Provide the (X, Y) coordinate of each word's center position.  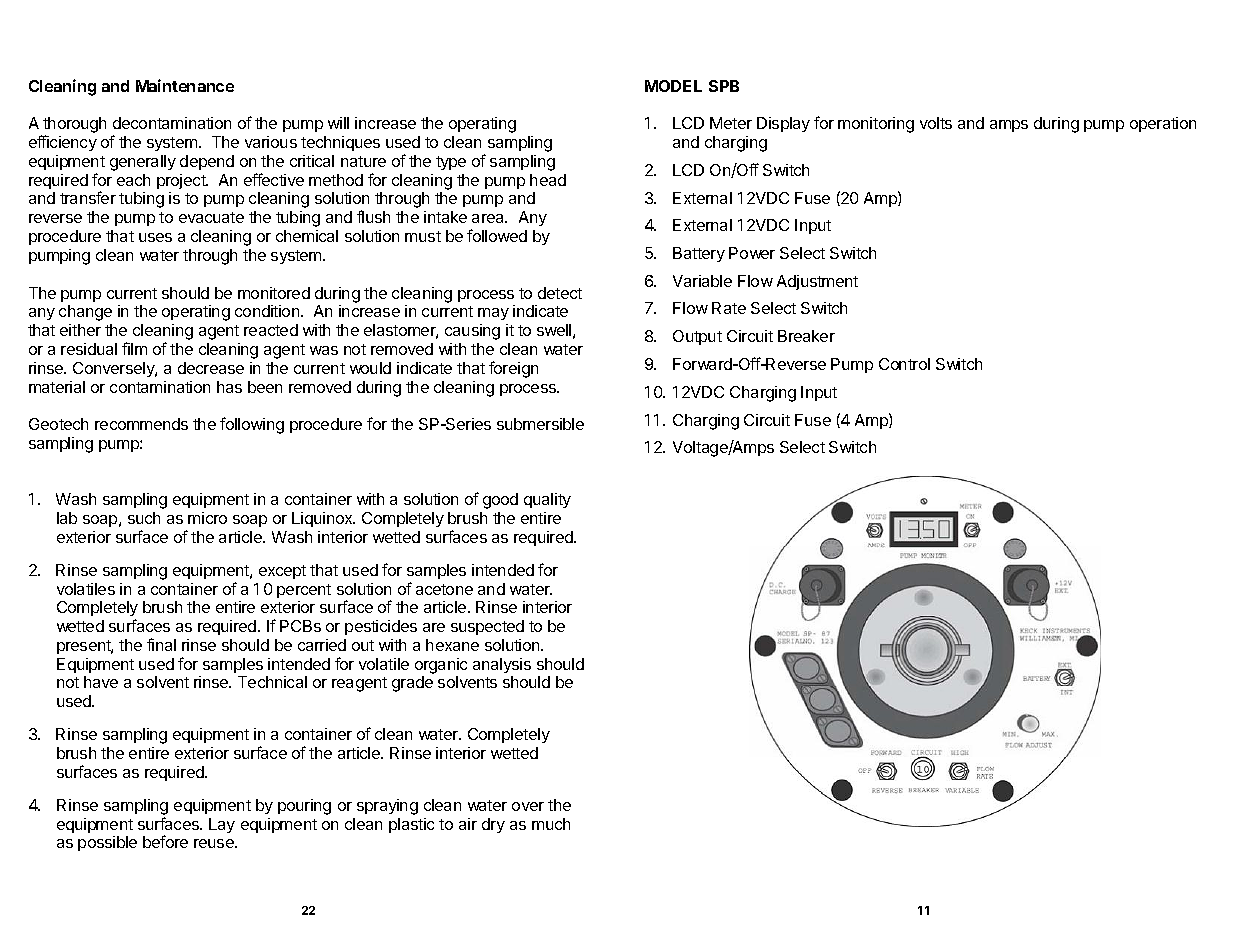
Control (904, 364)
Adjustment (817, 282)
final (161, 644)
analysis (502, 665)
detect (560, 293)
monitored (274, 293)
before (165, 841)
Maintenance (185, 85)
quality (547, 500)
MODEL (673, 86)
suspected (487, 627)
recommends (141, 424)
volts (936, 123)
